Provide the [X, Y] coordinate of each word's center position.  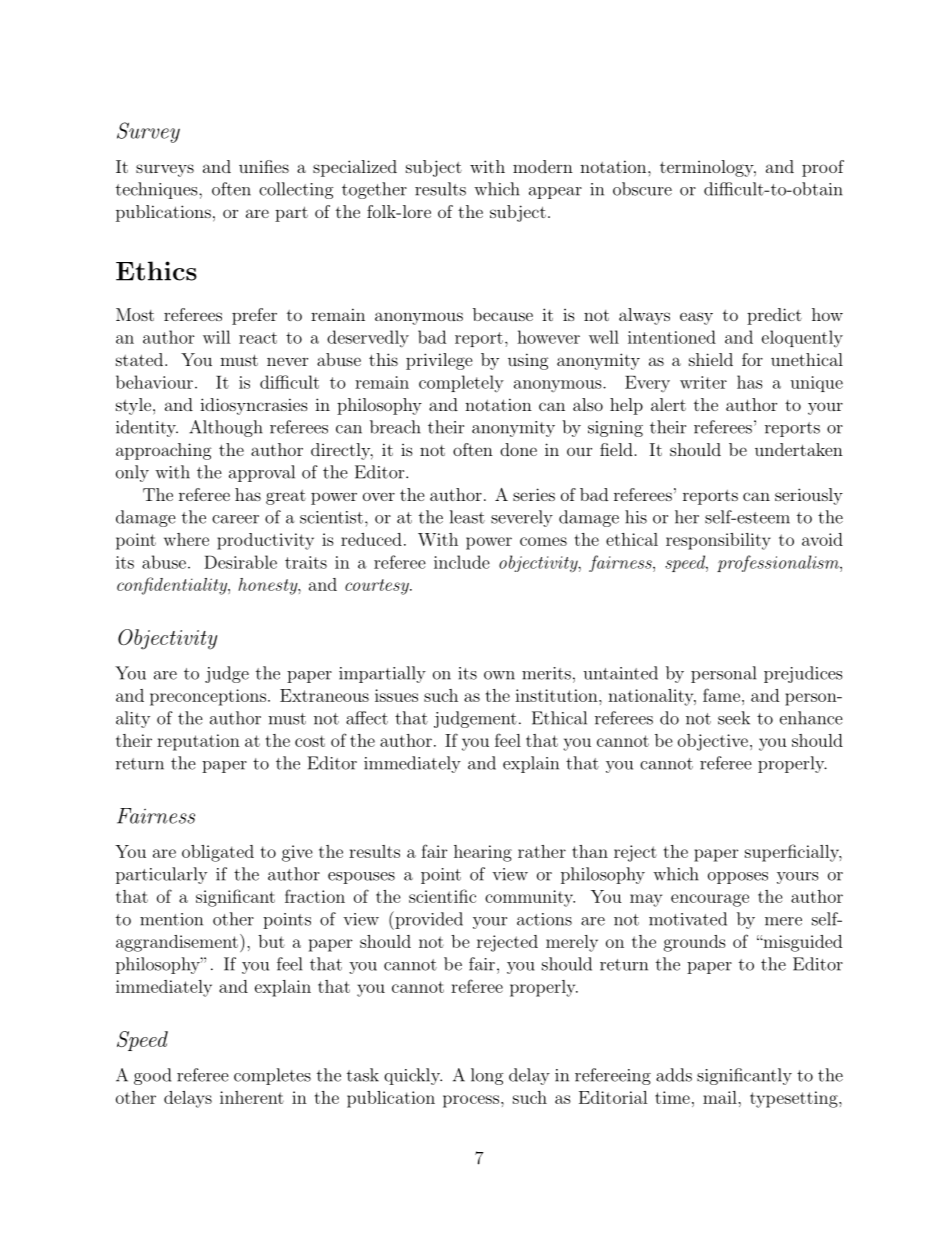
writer [703, 382]
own [499, 675]
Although [226, 428]
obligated [218, 853]
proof [823, 168]
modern [543, 166]
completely [461, 384]
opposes [738, 878]
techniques [158, 190]
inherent [252, 1097]
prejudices [803, 674]
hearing [483, 853]
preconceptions [208, 697]
